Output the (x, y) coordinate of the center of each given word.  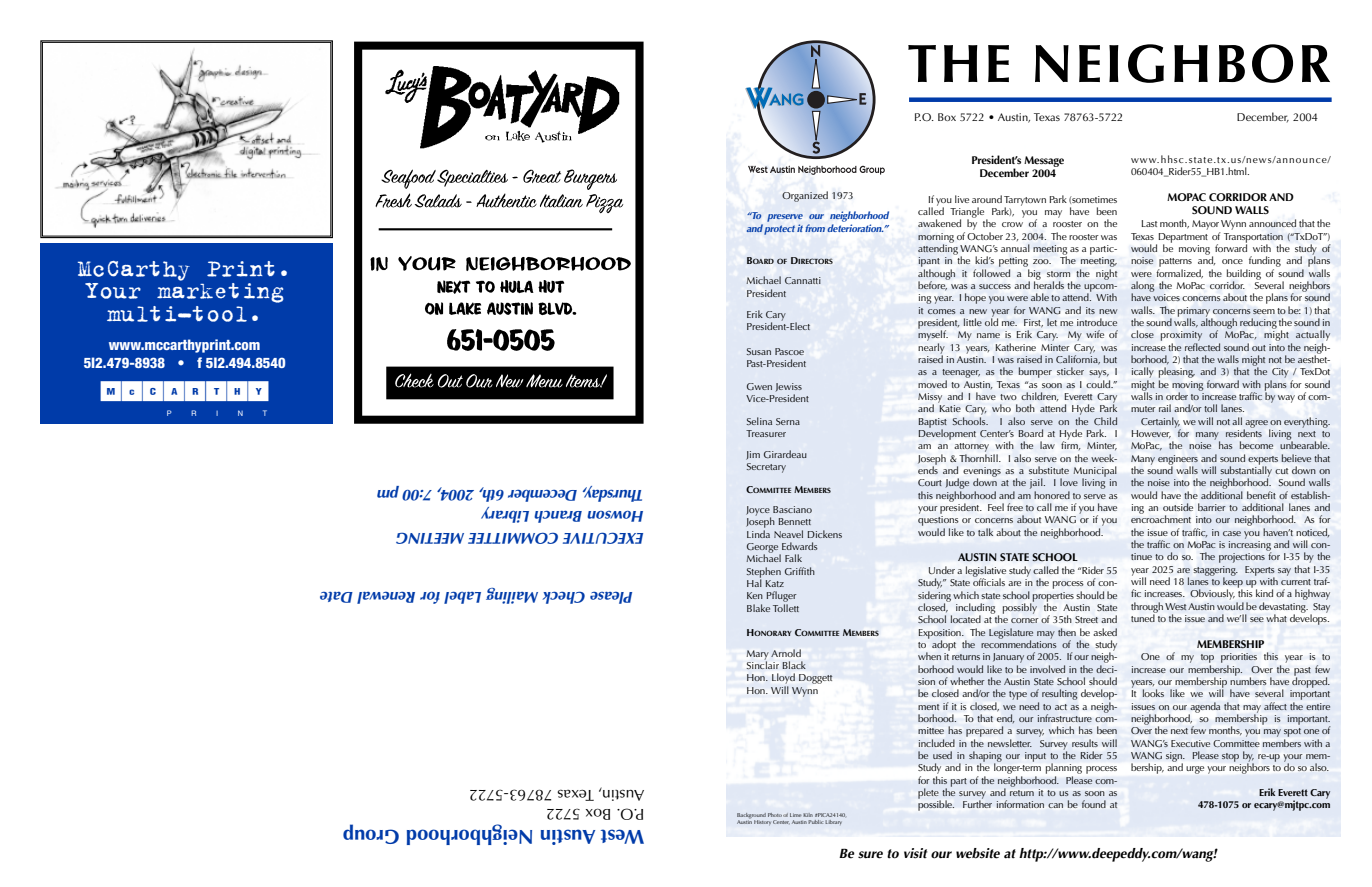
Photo (775, 815)
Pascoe (789, 351)
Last (1149, 223)
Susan (759, 351)
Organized (805, 196)
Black (794, 665)
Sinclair (762, 664)
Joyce (758, 512)
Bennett (795, 521)
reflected (1202, 347)
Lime (796, 815)
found (1094, 804)
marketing (220, 293)
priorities (1239, 659)
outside (1178, 507)
